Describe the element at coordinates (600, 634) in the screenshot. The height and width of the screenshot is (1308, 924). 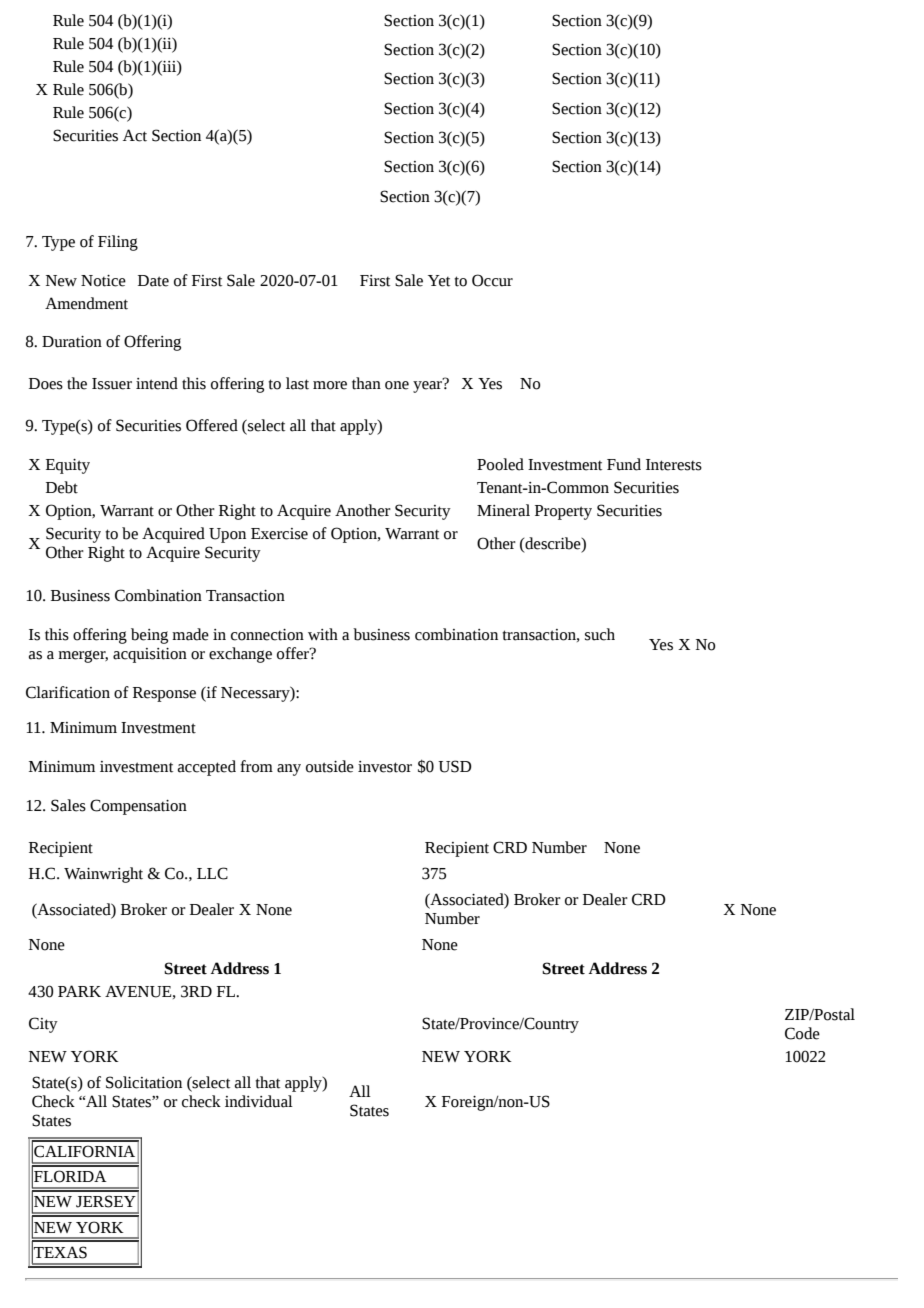
I see `such` at that location.
